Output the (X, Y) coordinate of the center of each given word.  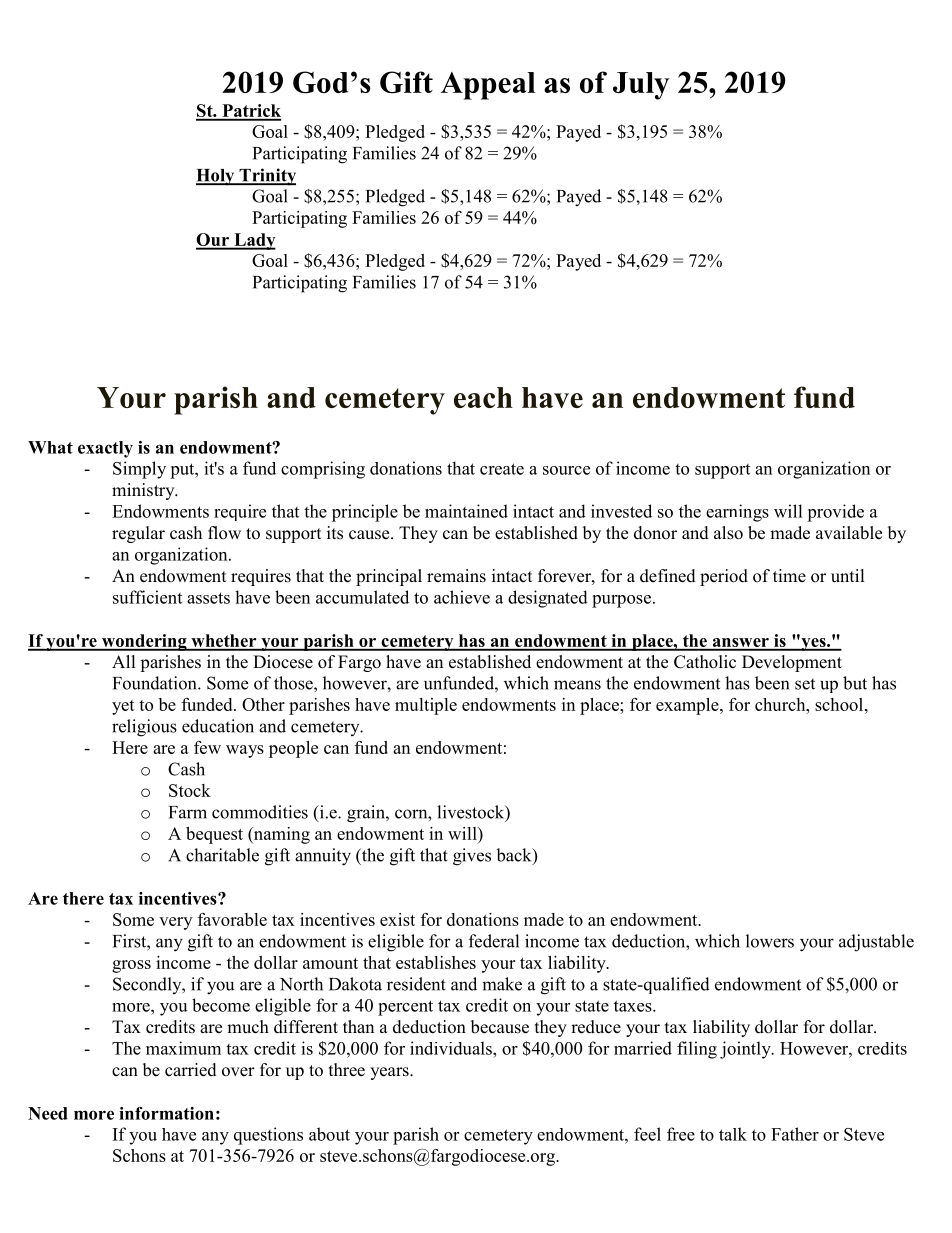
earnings (737, 513)
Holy (216, 177)
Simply (139, 470)
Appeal (488, 86)
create (502, 469)
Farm (188, 812)
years (390, 1073)
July (641, 86)
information (166, 1113)
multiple (426, 706)
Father (795, 1134)
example (688, 706)
